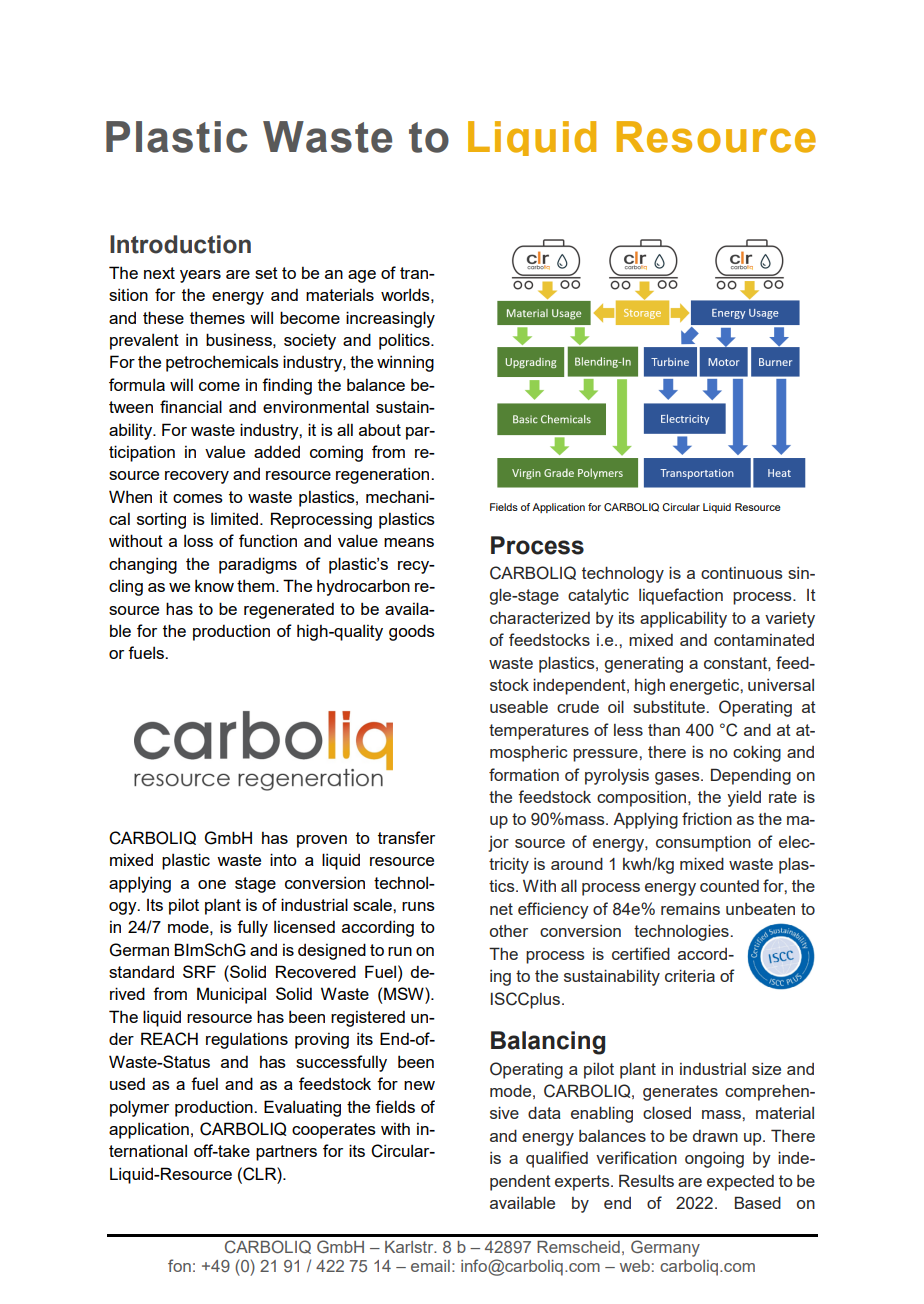 This image has width=924, height=1304. What do you see at coordinates (409, 542) in the image?
I see `means` at bounding box center [409, 542].
